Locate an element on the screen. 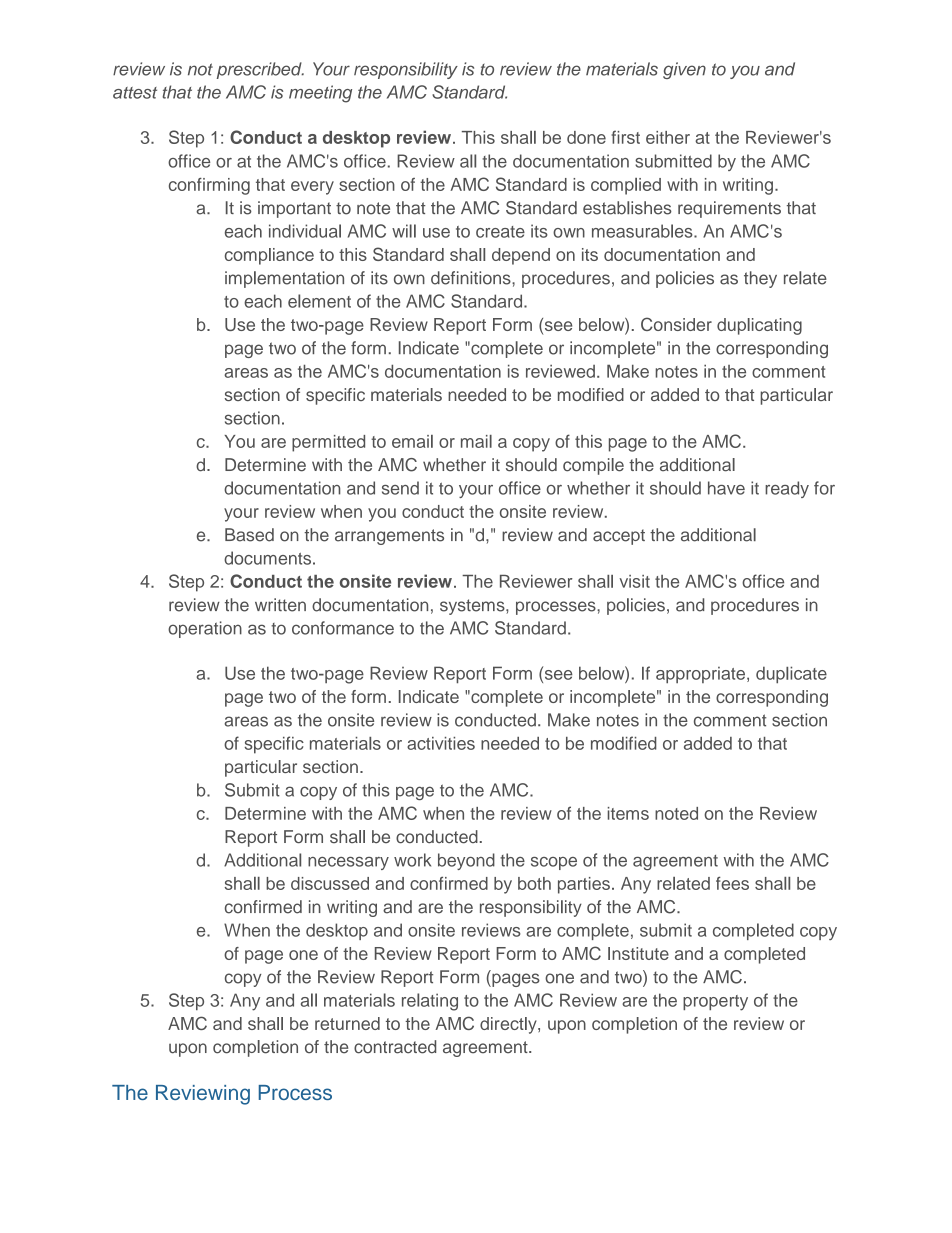  done is located at coordinates (586, 137).
